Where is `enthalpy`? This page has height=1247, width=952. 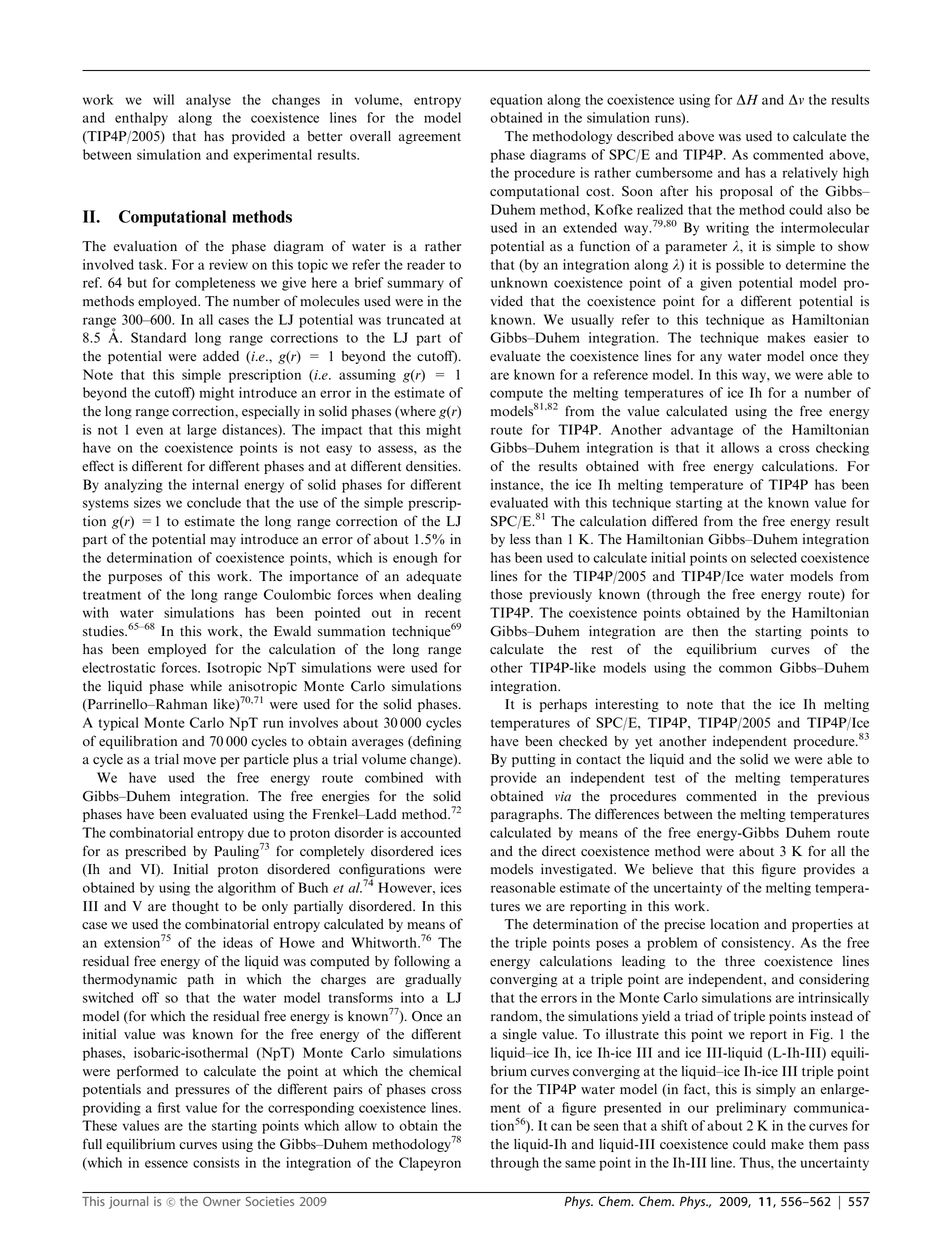
enthalpy is located at coordinates (141, 119).
